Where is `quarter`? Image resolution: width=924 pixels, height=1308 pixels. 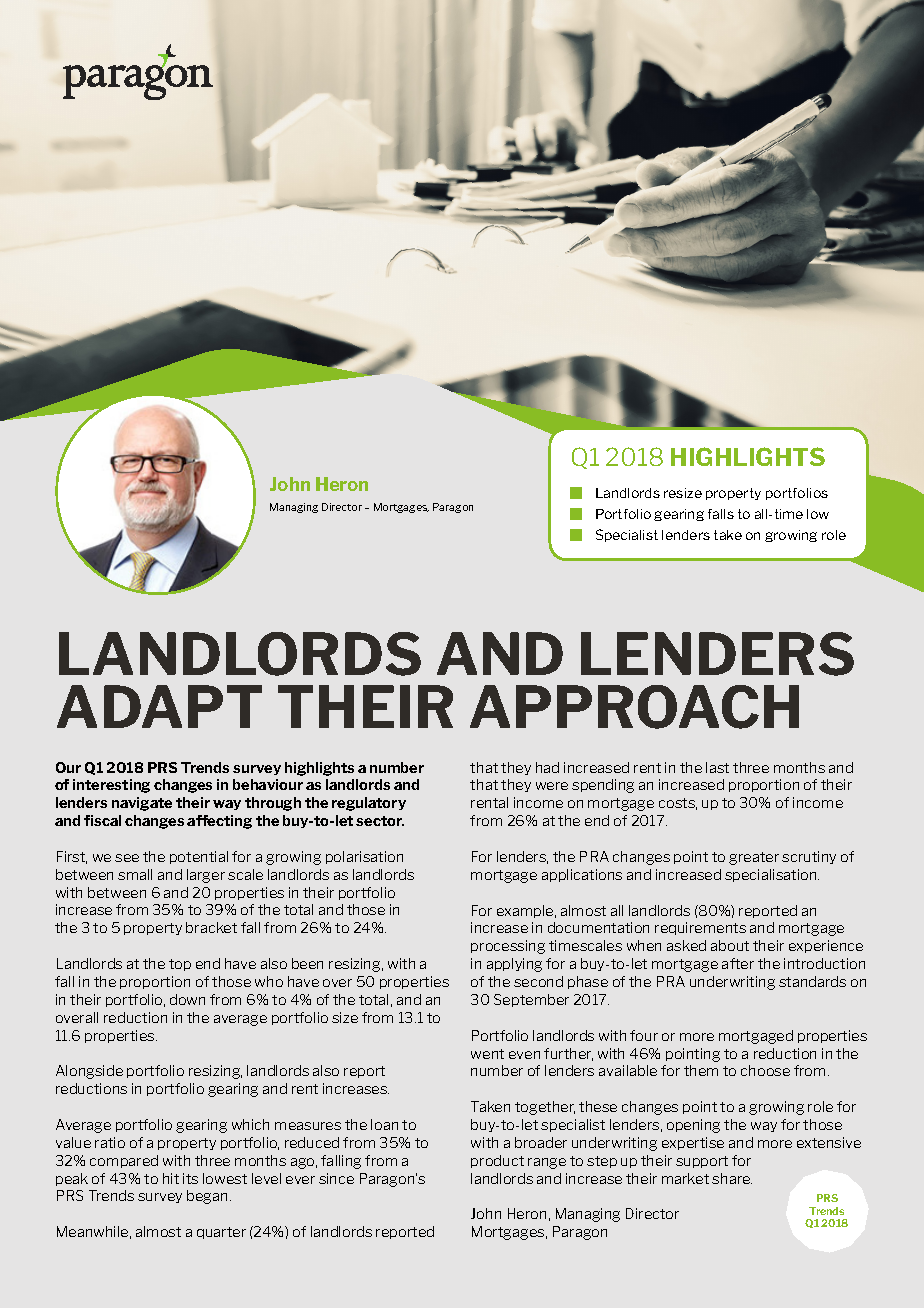
quarter is located at coordinates (221, 1233).
